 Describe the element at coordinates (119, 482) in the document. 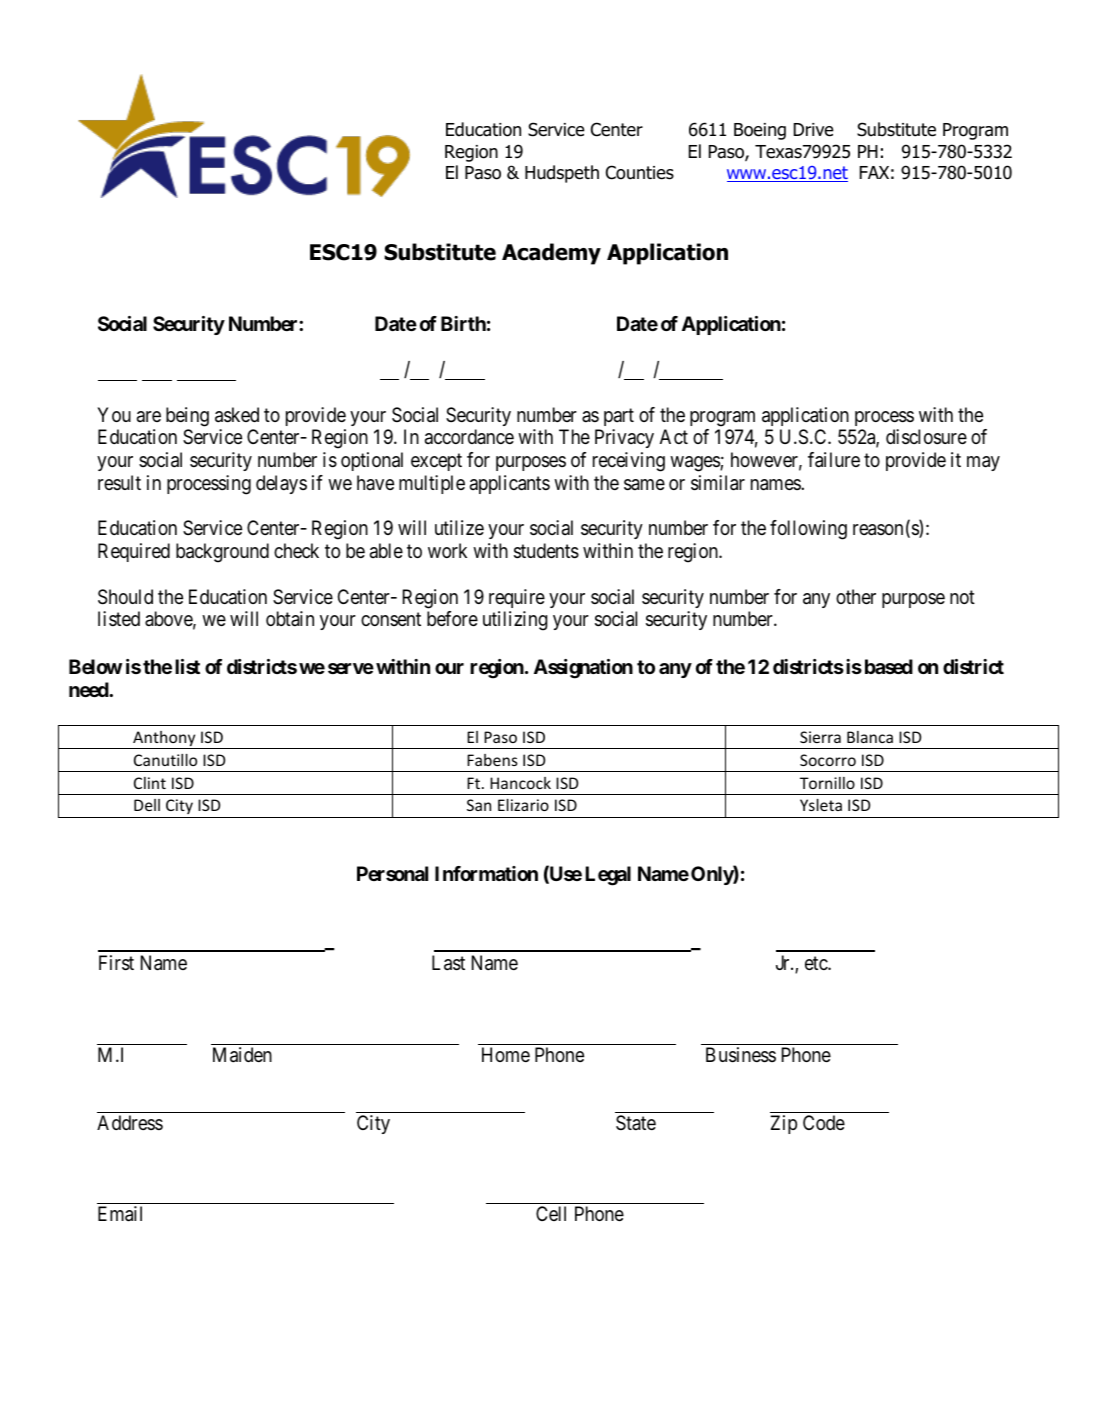

I see `result` at that location.
